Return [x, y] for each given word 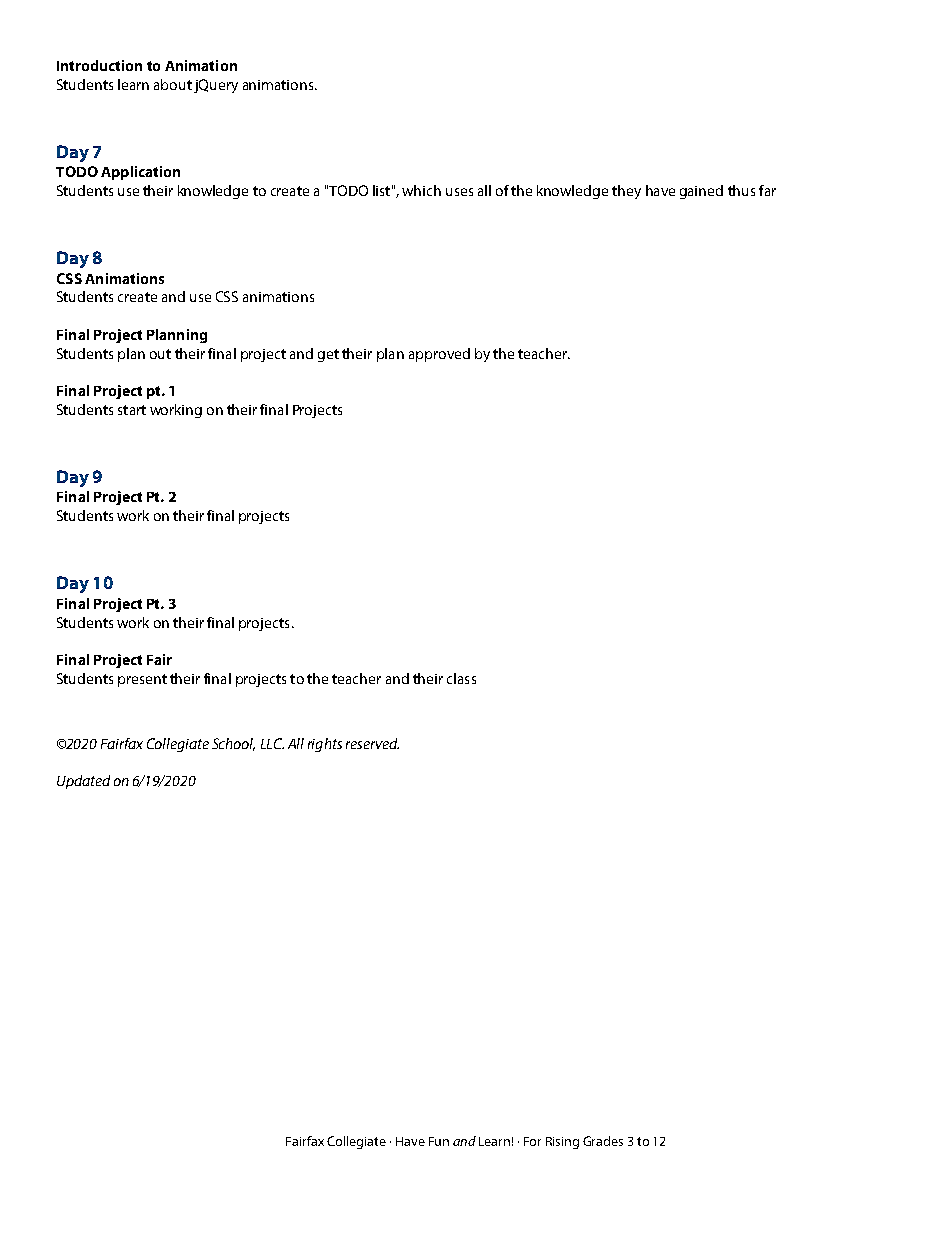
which [421, 190]
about [173, 84]
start [132, 410]
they [626, 192]
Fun [439, 1141]
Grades [603, 1141]
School [233, 744]
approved [439, 355]
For [532, 1141]
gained [701, 192]
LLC [272, 743]
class [461, 678]
